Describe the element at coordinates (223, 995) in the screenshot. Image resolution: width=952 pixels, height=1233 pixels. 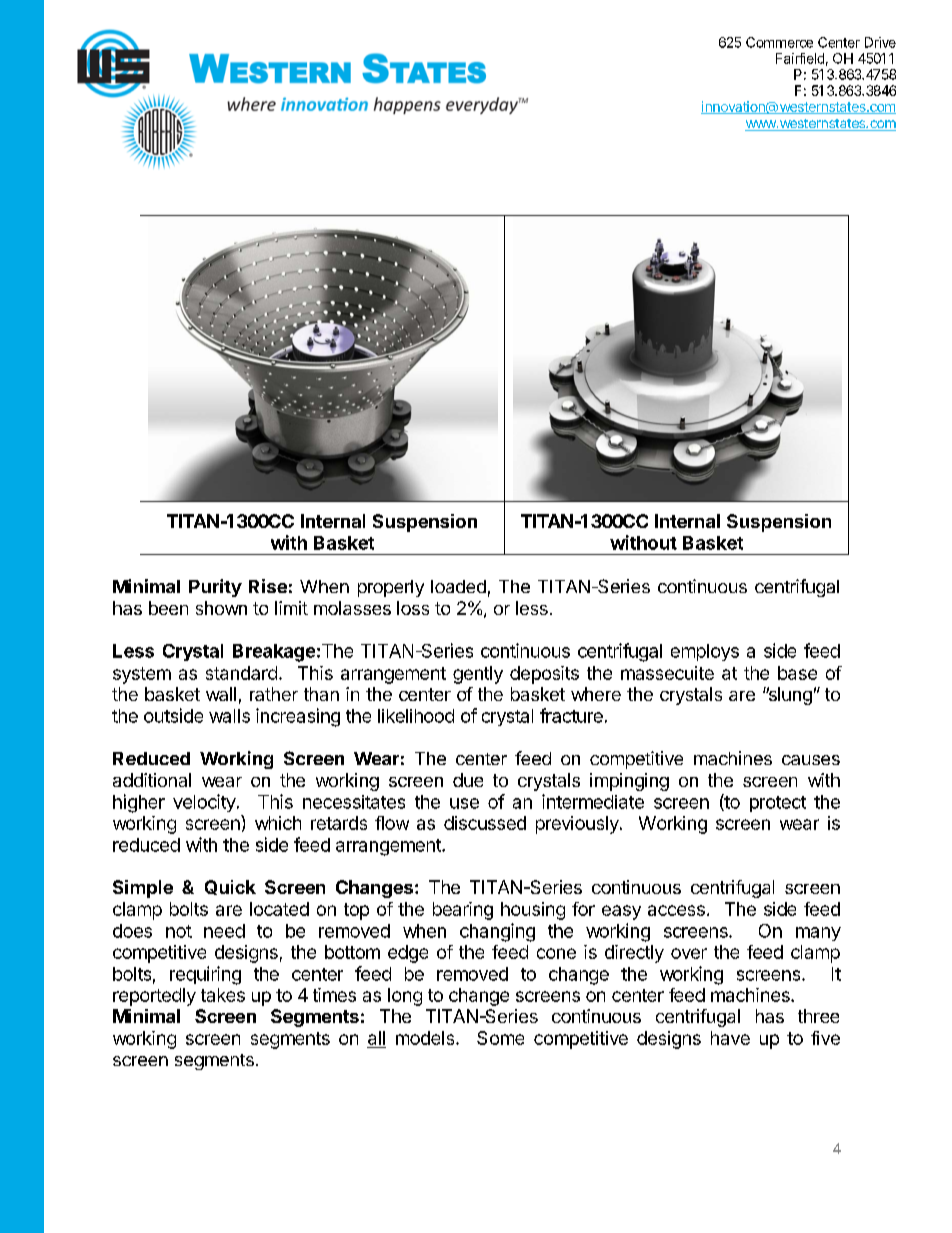
I see `takes` at that location.
